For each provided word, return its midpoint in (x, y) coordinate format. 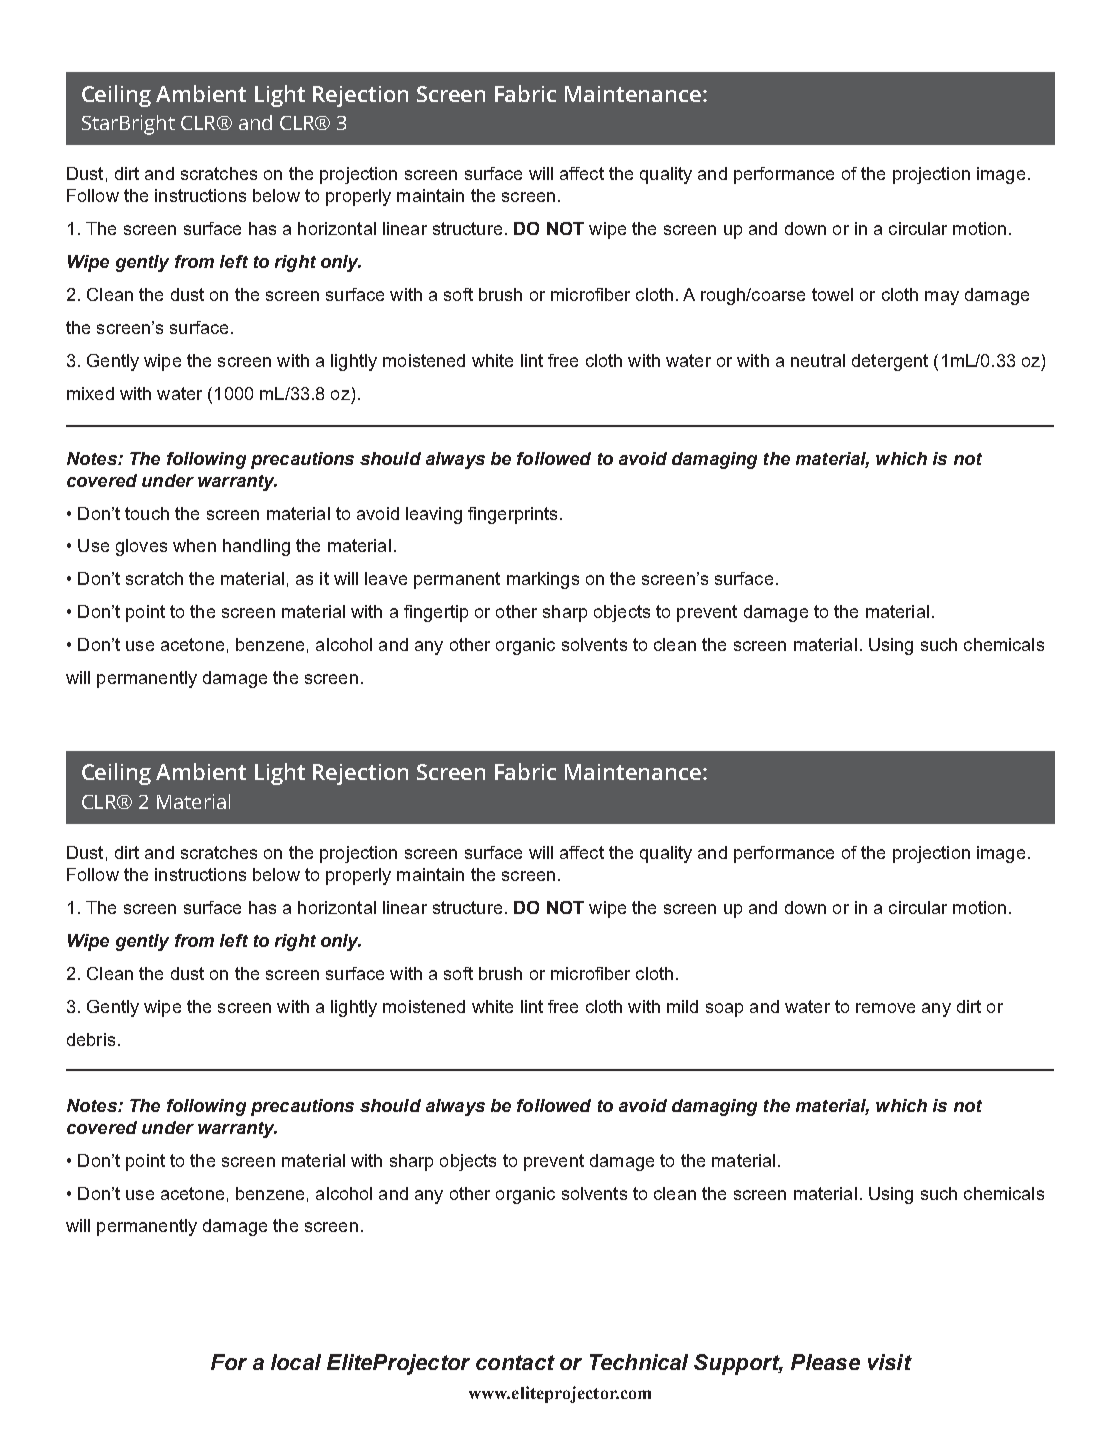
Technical (639, 1362)
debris (91, 1039)
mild (682, 1006)
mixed (90, 393)
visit (890, 1362)
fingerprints (512, 515)
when (194, 545)
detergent (890, 362)
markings (543, 580)
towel (832, 294)
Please (825, 1362)
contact (515, 1362)
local (296, 1362)
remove (885, 1008)
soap (724, 1010)
